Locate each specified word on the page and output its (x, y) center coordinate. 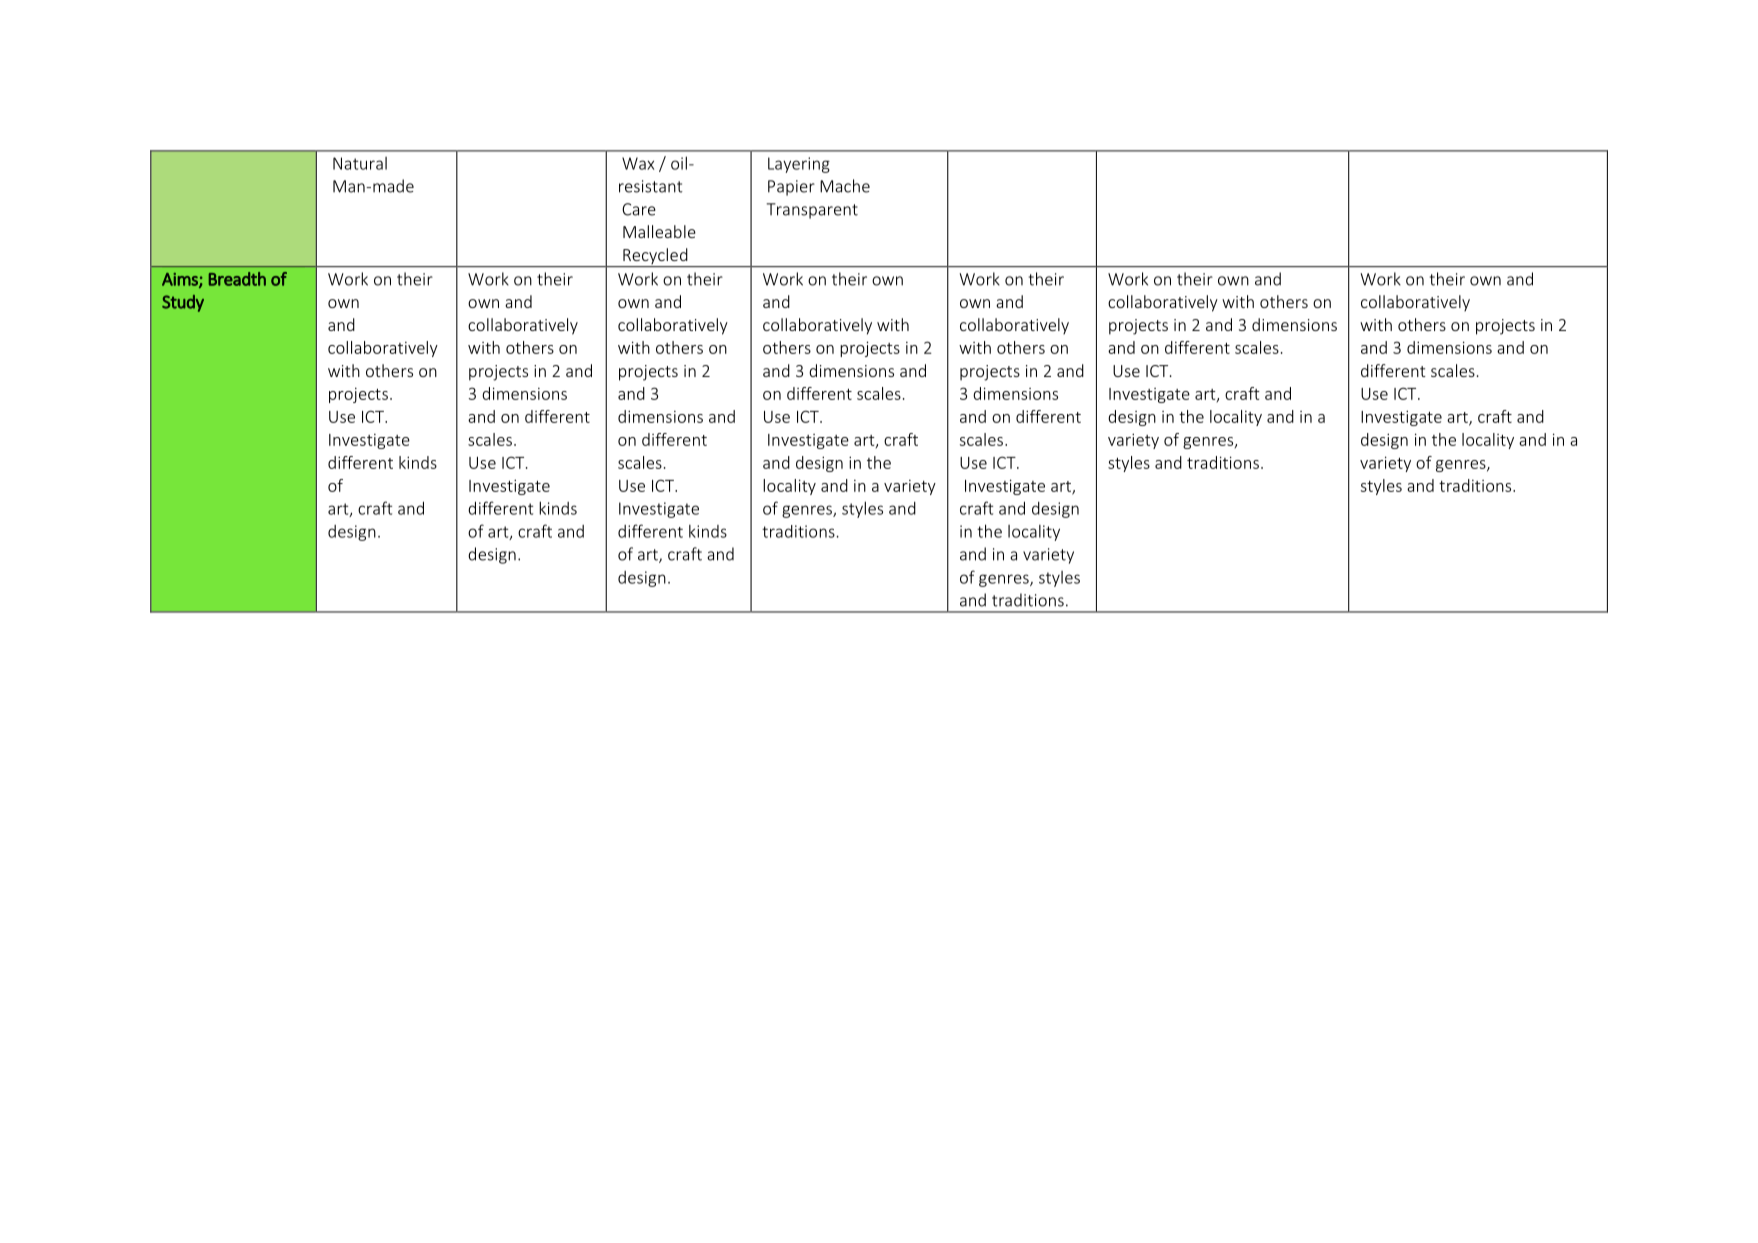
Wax (638, 163)
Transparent (812, 211)
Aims (181, 280)
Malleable (659, 231)
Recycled (655, 257)
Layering (799, 165)
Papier (791, 188)
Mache (845, 186)
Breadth (237, 279)
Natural (360, 163)
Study (183, 303)
